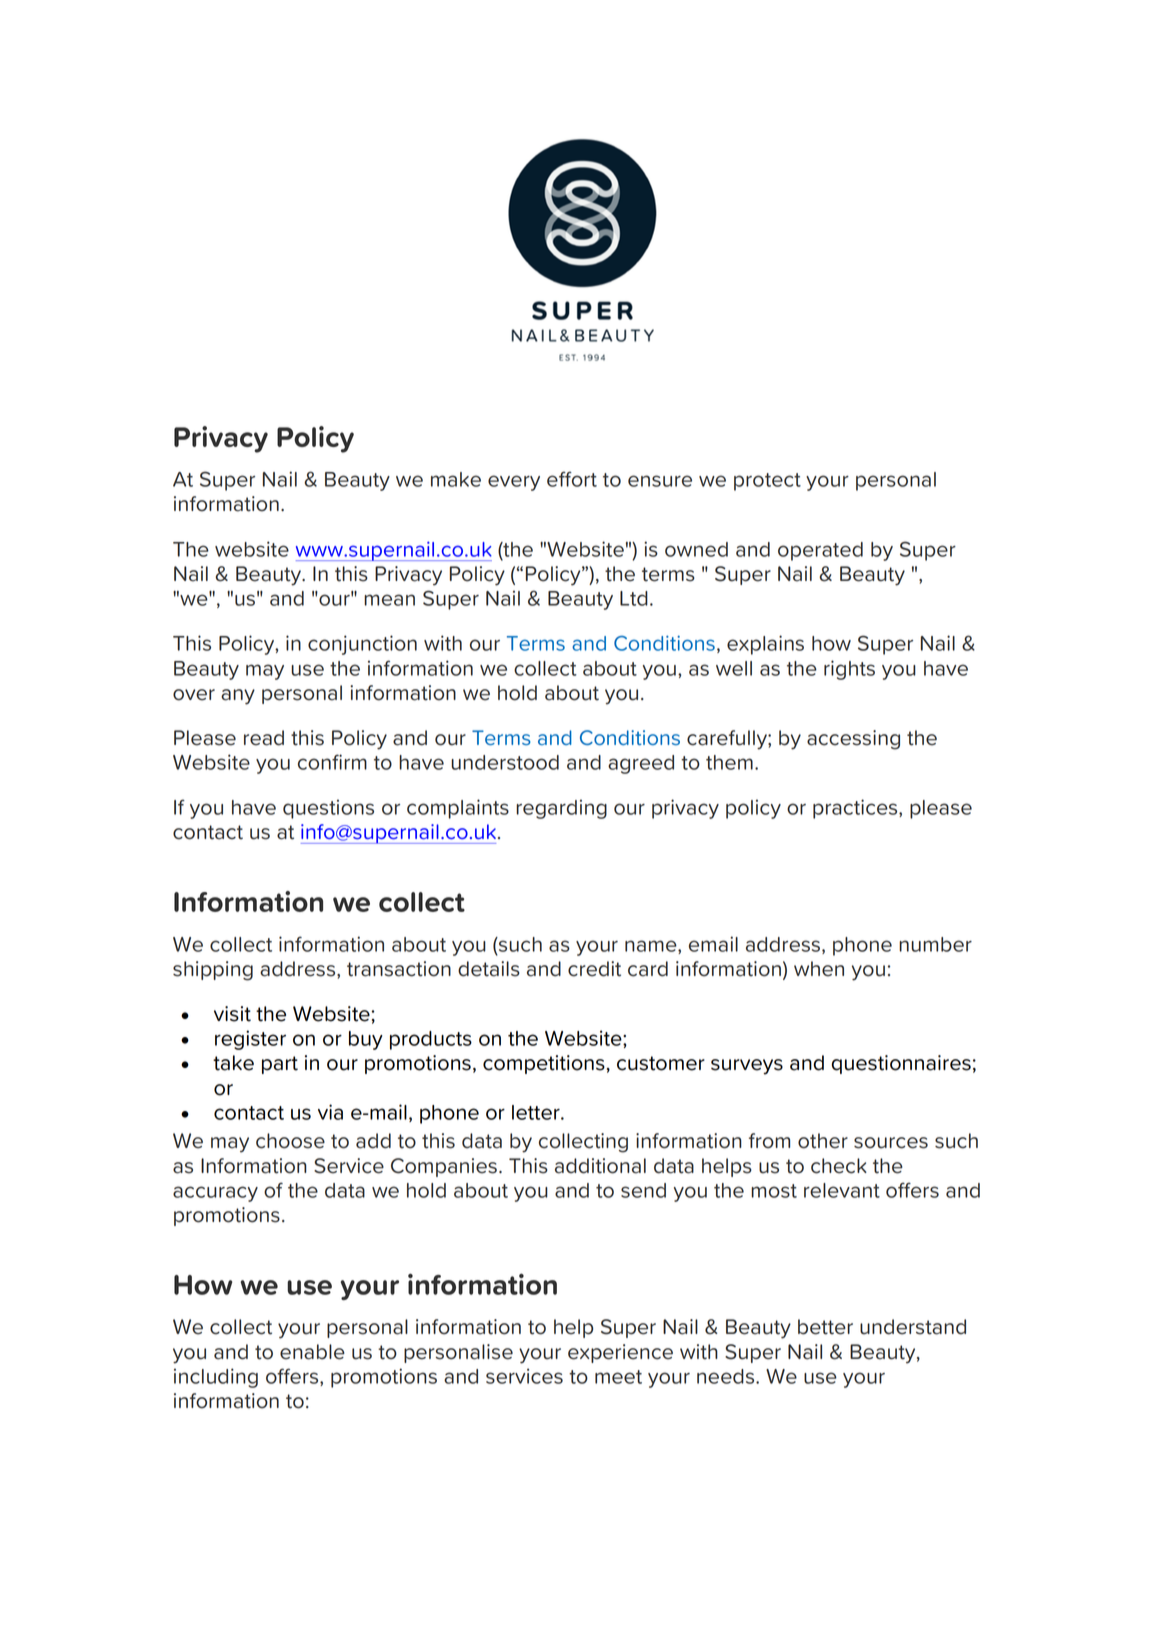 This page has width=1163, height=1645. What do you see at coordinates (819, 969) in the page?
I see `when` at bounding box center [819, 969].
